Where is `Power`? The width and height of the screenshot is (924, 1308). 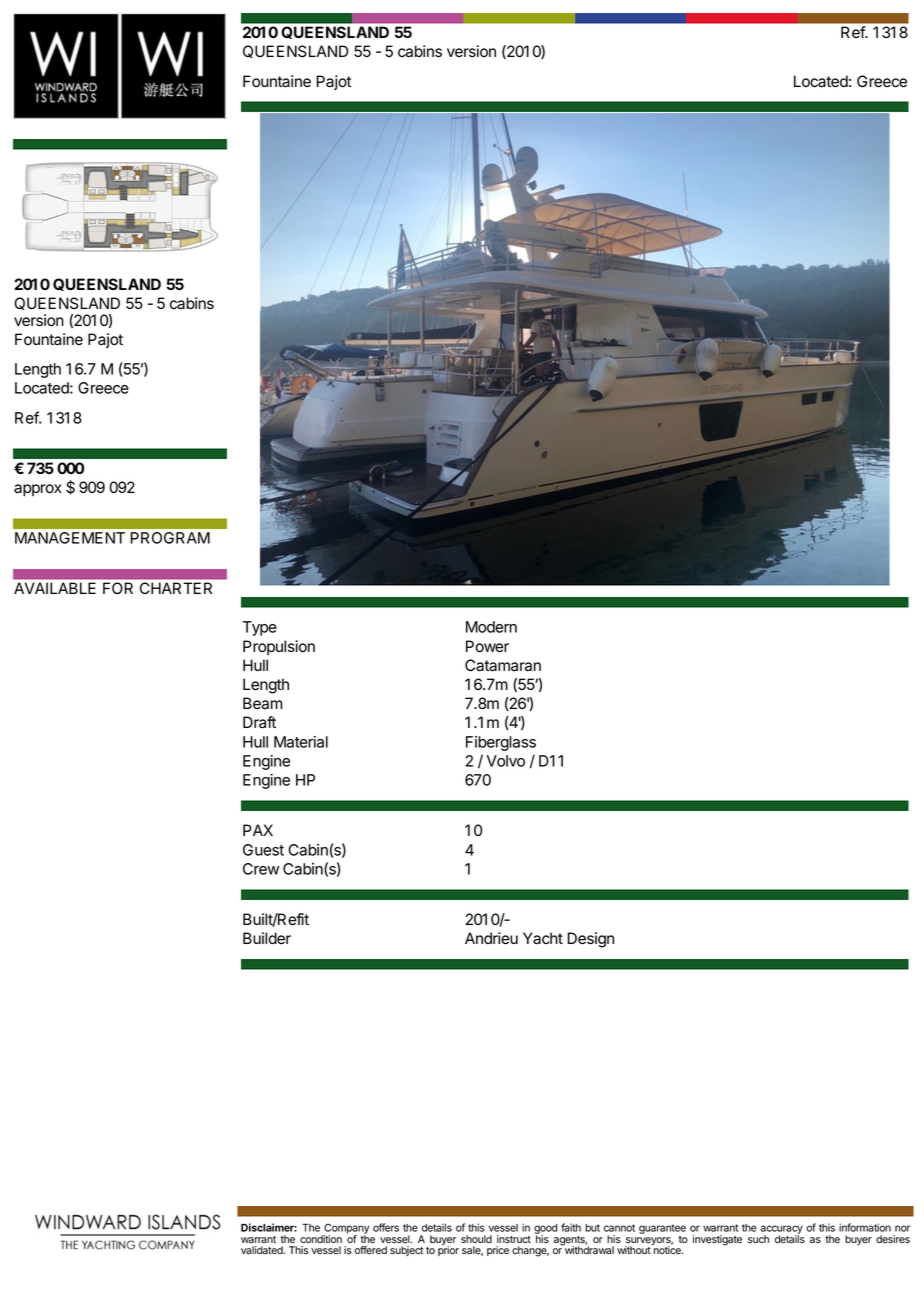 Power is located at coordinates (487, 646).
